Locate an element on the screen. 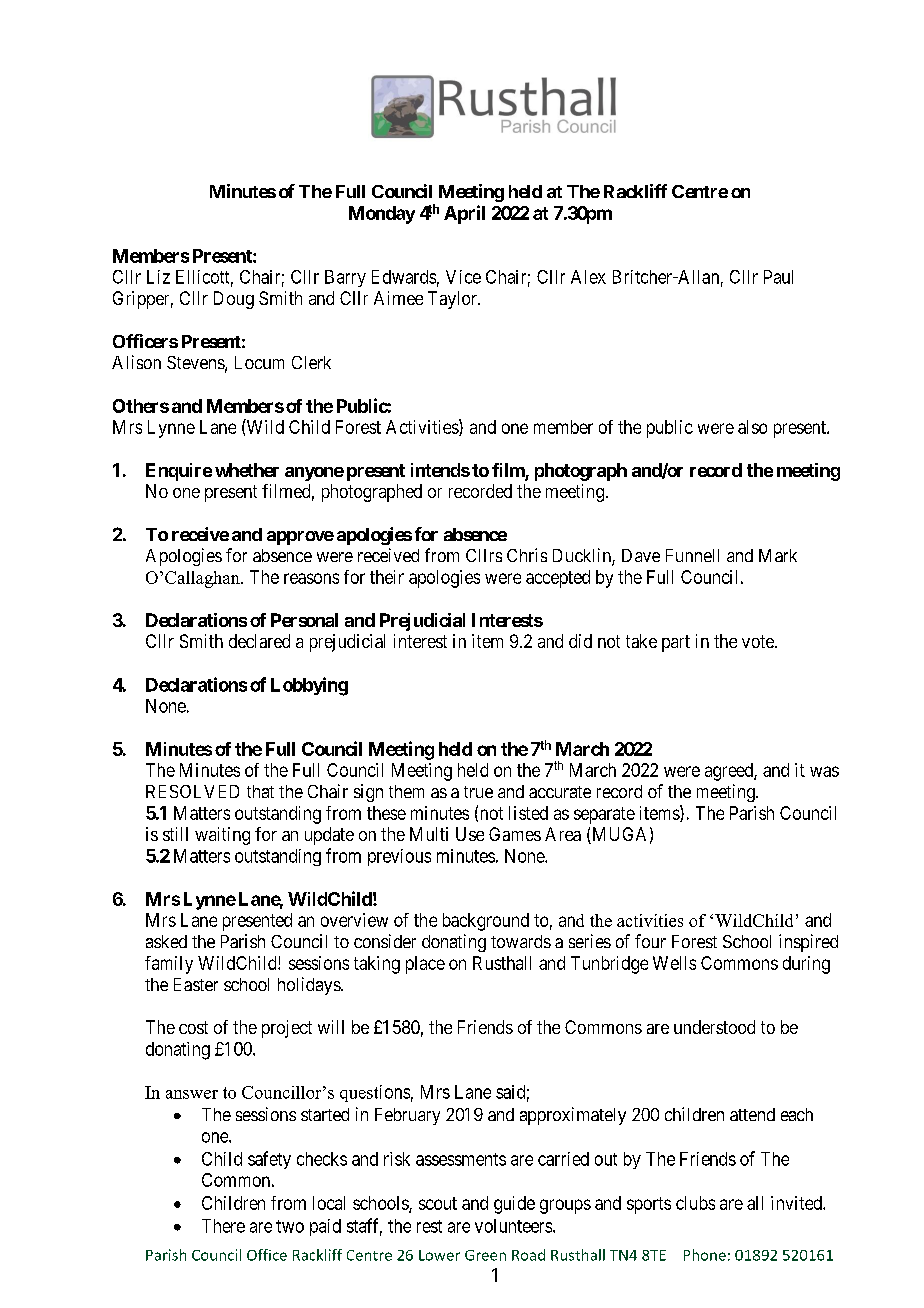 The width and height of the screenshot is (924, 1308). There is located at coordinates (223, 1226).
